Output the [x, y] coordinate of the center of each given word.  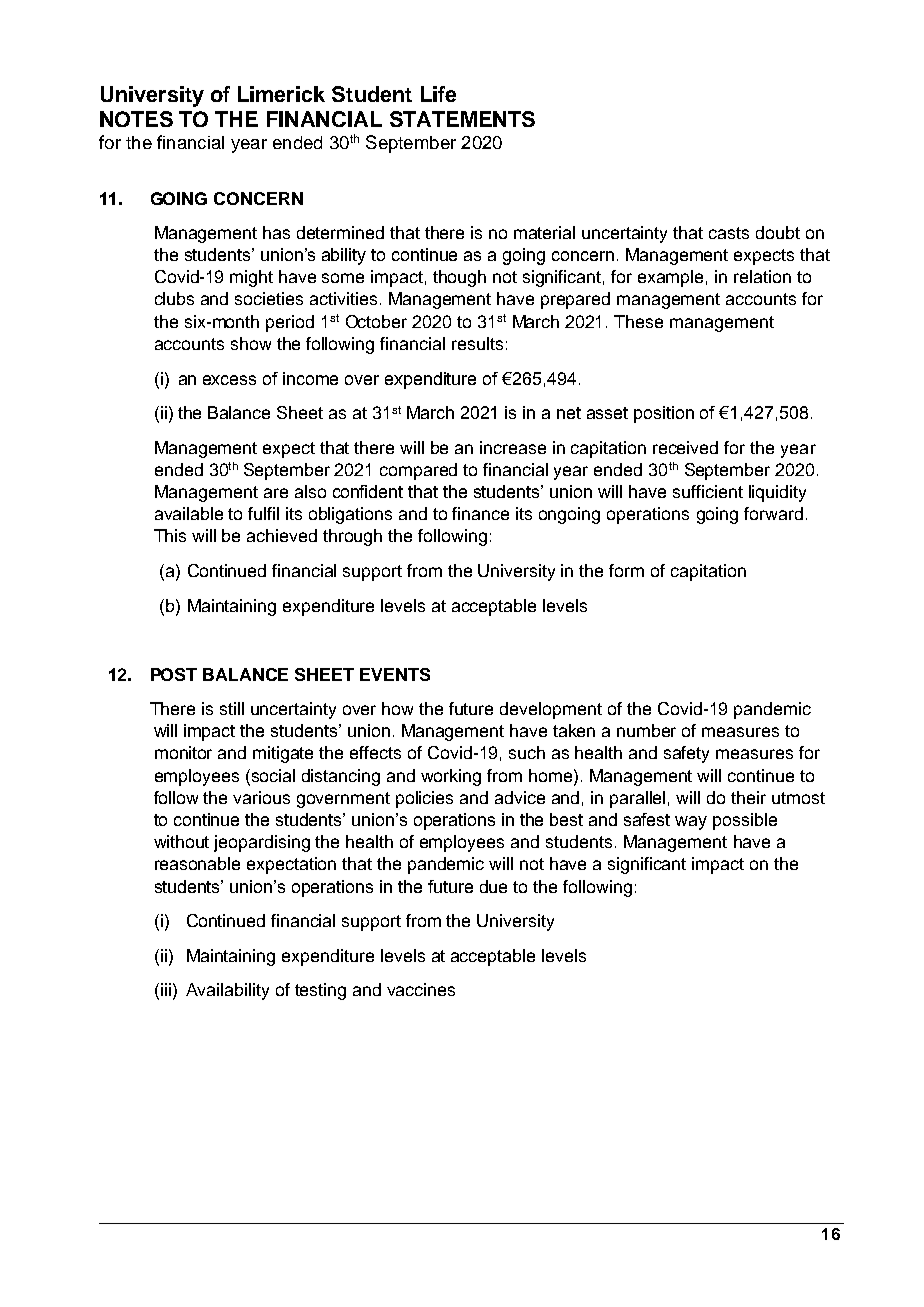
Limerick [281, 94]
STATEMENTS [462, 119]
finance [480, 513]
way [691, 823]
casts [729, 233]
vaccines [421, 989]
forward [773, 513]
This [170, 535]
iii [166, 989]
